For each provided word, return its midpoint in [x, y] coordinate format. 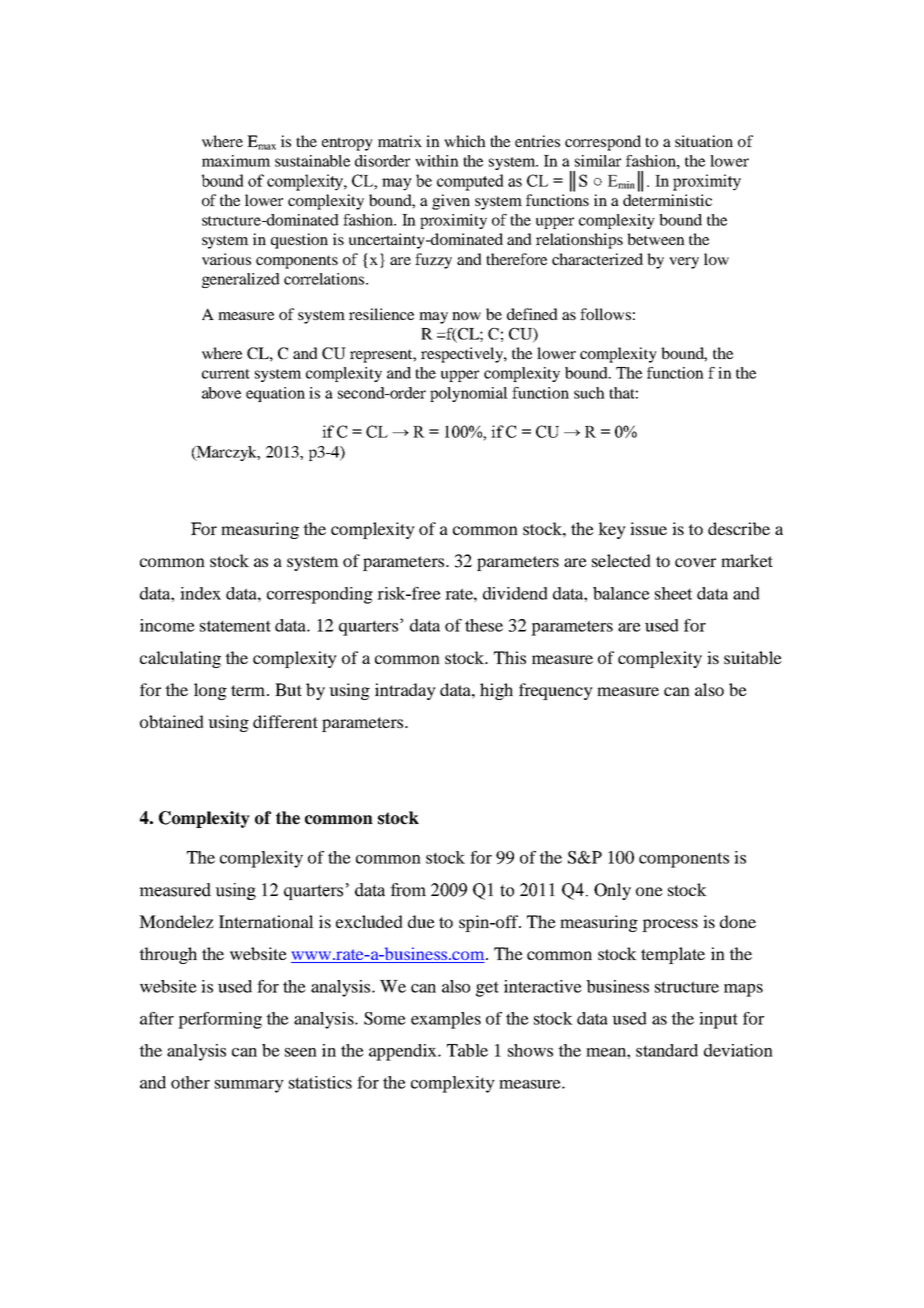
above [221, 393]
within [437, 161]
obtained [172, 721]
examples [446, 1020]
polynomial [469, 394]
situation [704, 141]
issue [648, 528]
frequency [556, 691]
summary [249, 1086]
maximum [236, 161]
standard [667, 1050]
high [496, 691]
